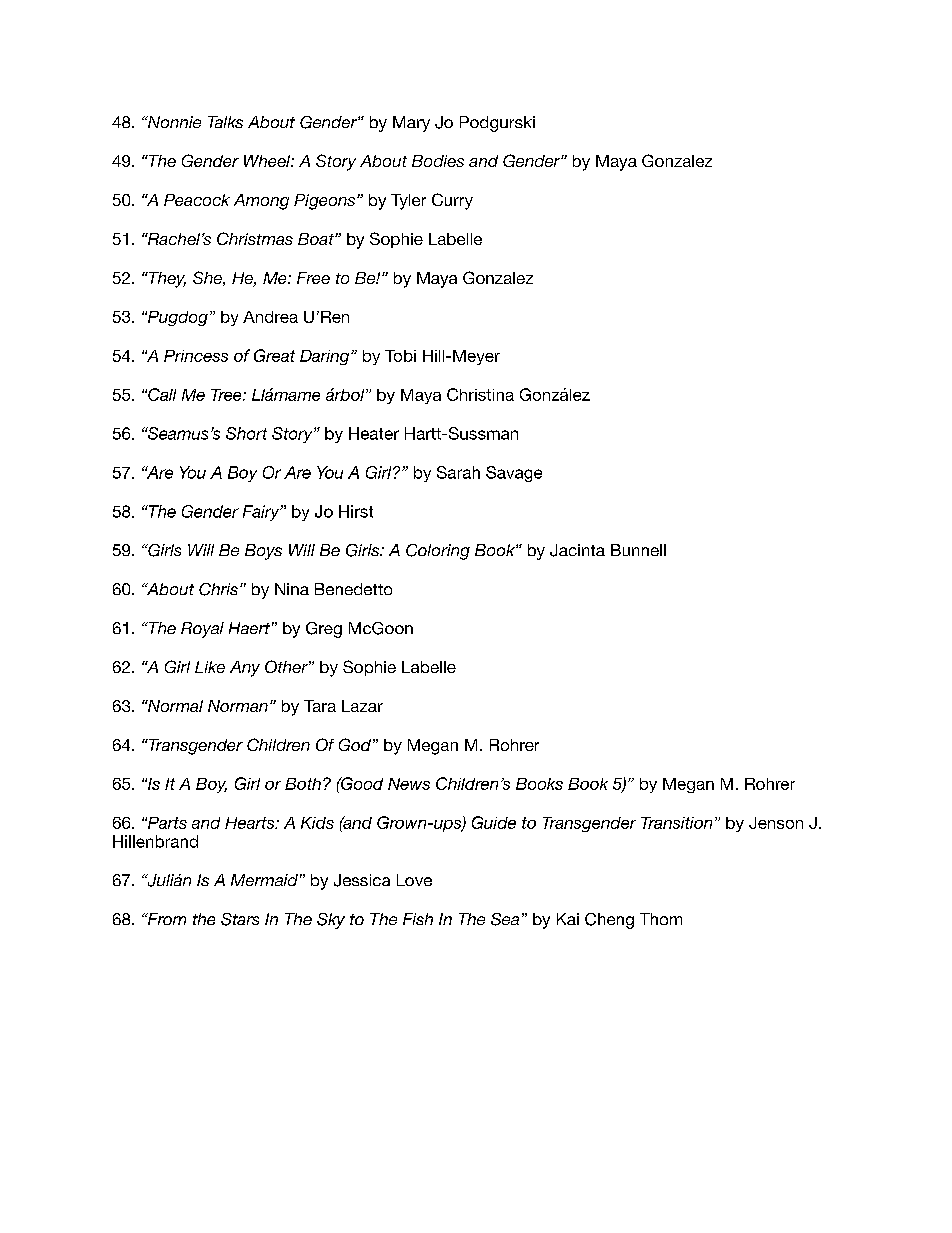 The image size is (952, 1233). Describe the element at coordinates (227, 395) in the screenshot. I see `Tree` at that location.
